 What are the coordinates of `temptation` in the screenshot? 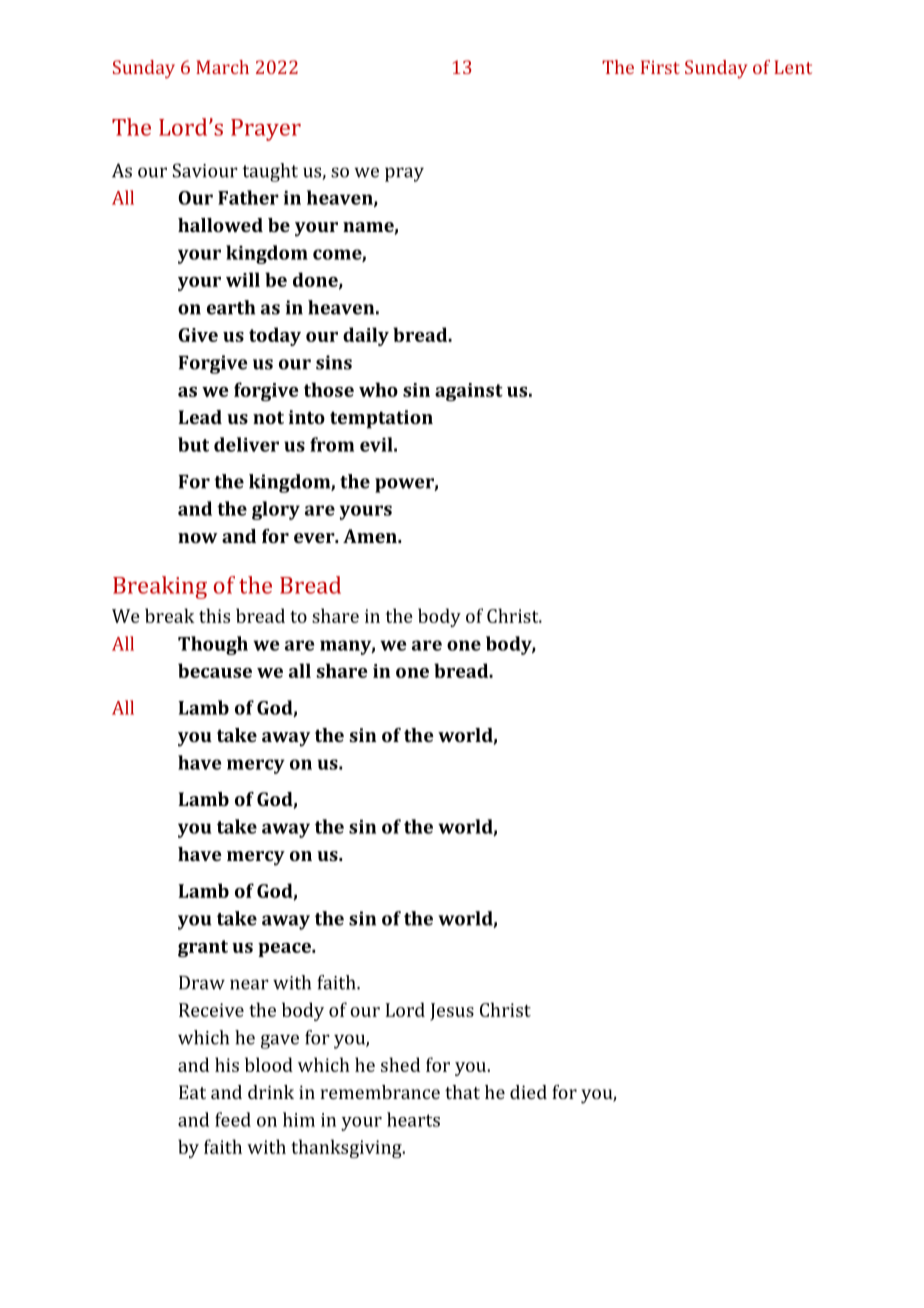 It's located at (381, 419).
